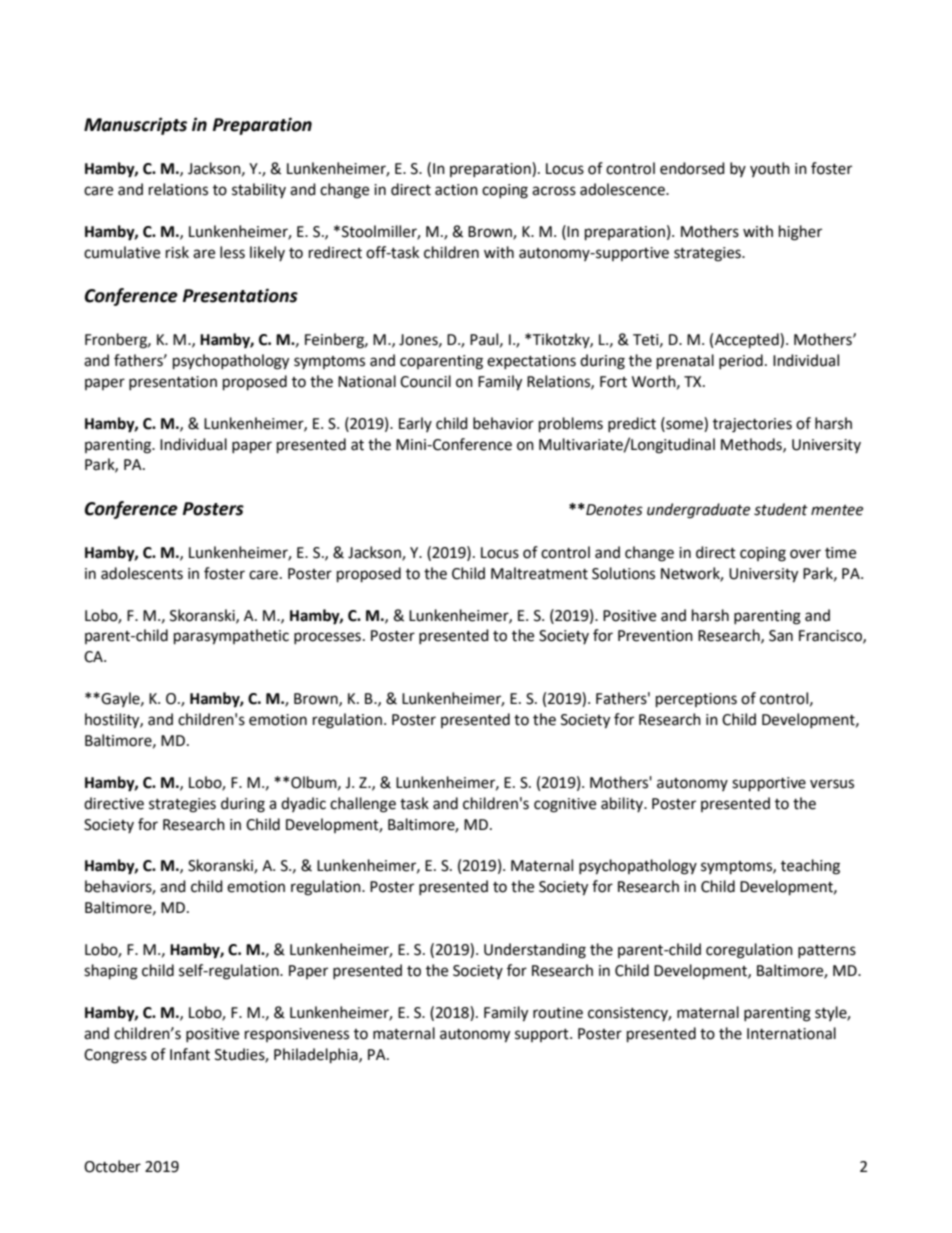 Image resolution: width=952 pixels, height=1233 pixels. What do you see at coordinates (781, 636) in the screenshot?
I see `San` at bounding box center [781, 636].
